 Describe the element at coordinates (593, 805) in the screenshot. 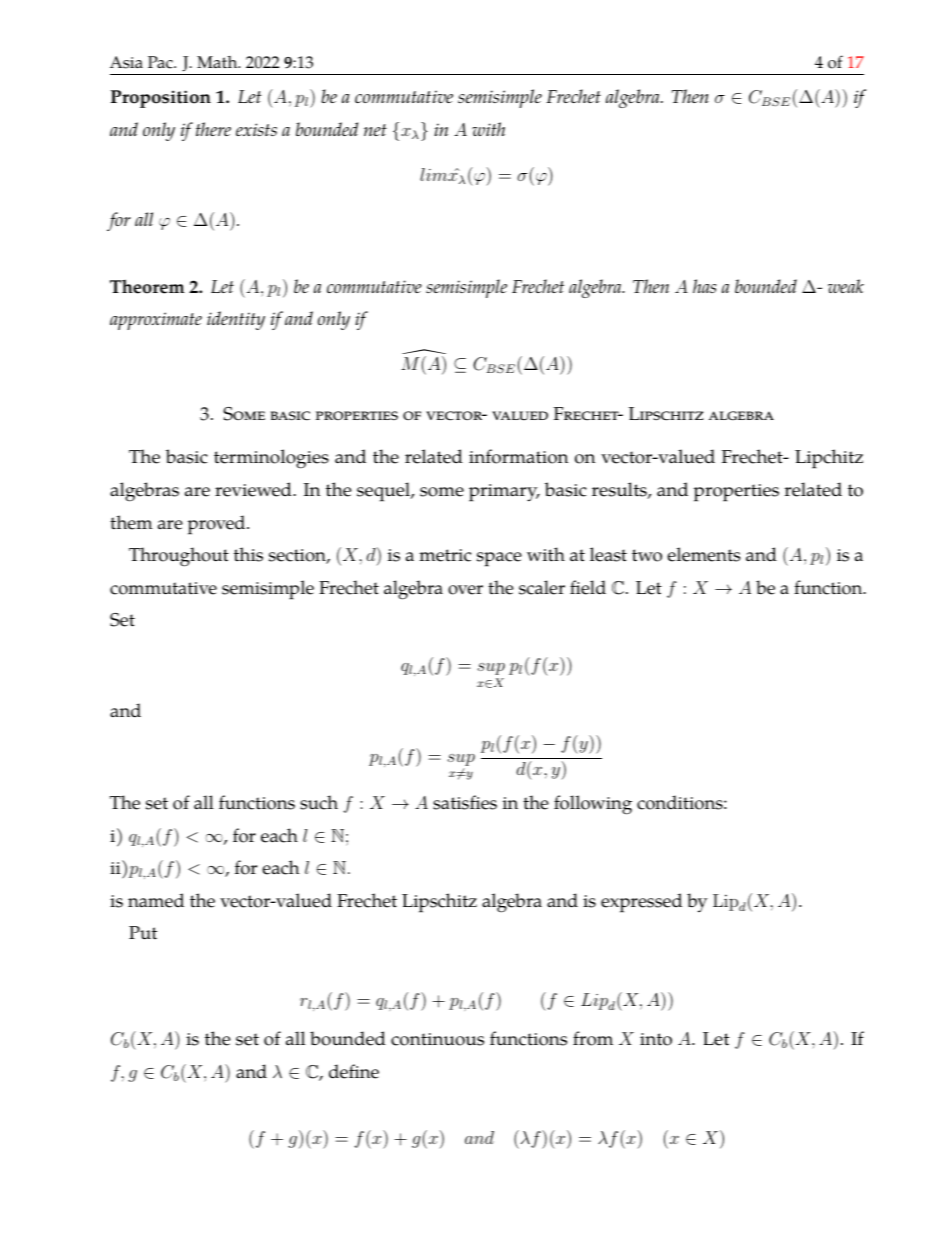

I see `following` at that location.
